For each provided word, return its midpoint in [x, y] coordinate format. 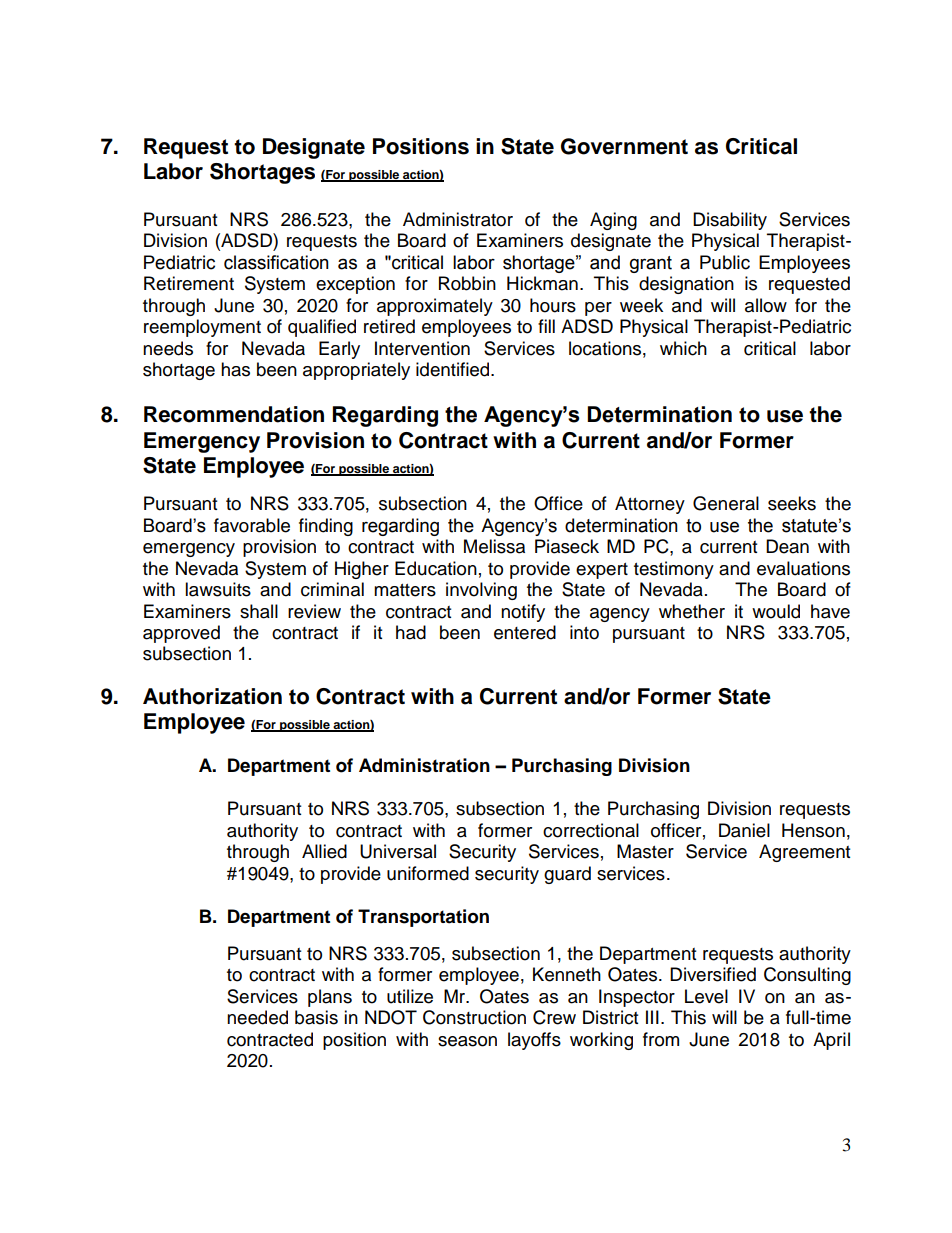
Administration [424, 765]
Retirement [189, 283]
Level [706, 996]
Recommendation [234, 414]
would [776, 611]
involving [481, 591]
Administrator [458, 219]
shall [259, 611]
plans [330, 998]
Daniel [744, 830]
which [683, 348]
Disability [730, 221]
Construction [474, 1017]
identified [454, 369]
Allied [324, 851]
